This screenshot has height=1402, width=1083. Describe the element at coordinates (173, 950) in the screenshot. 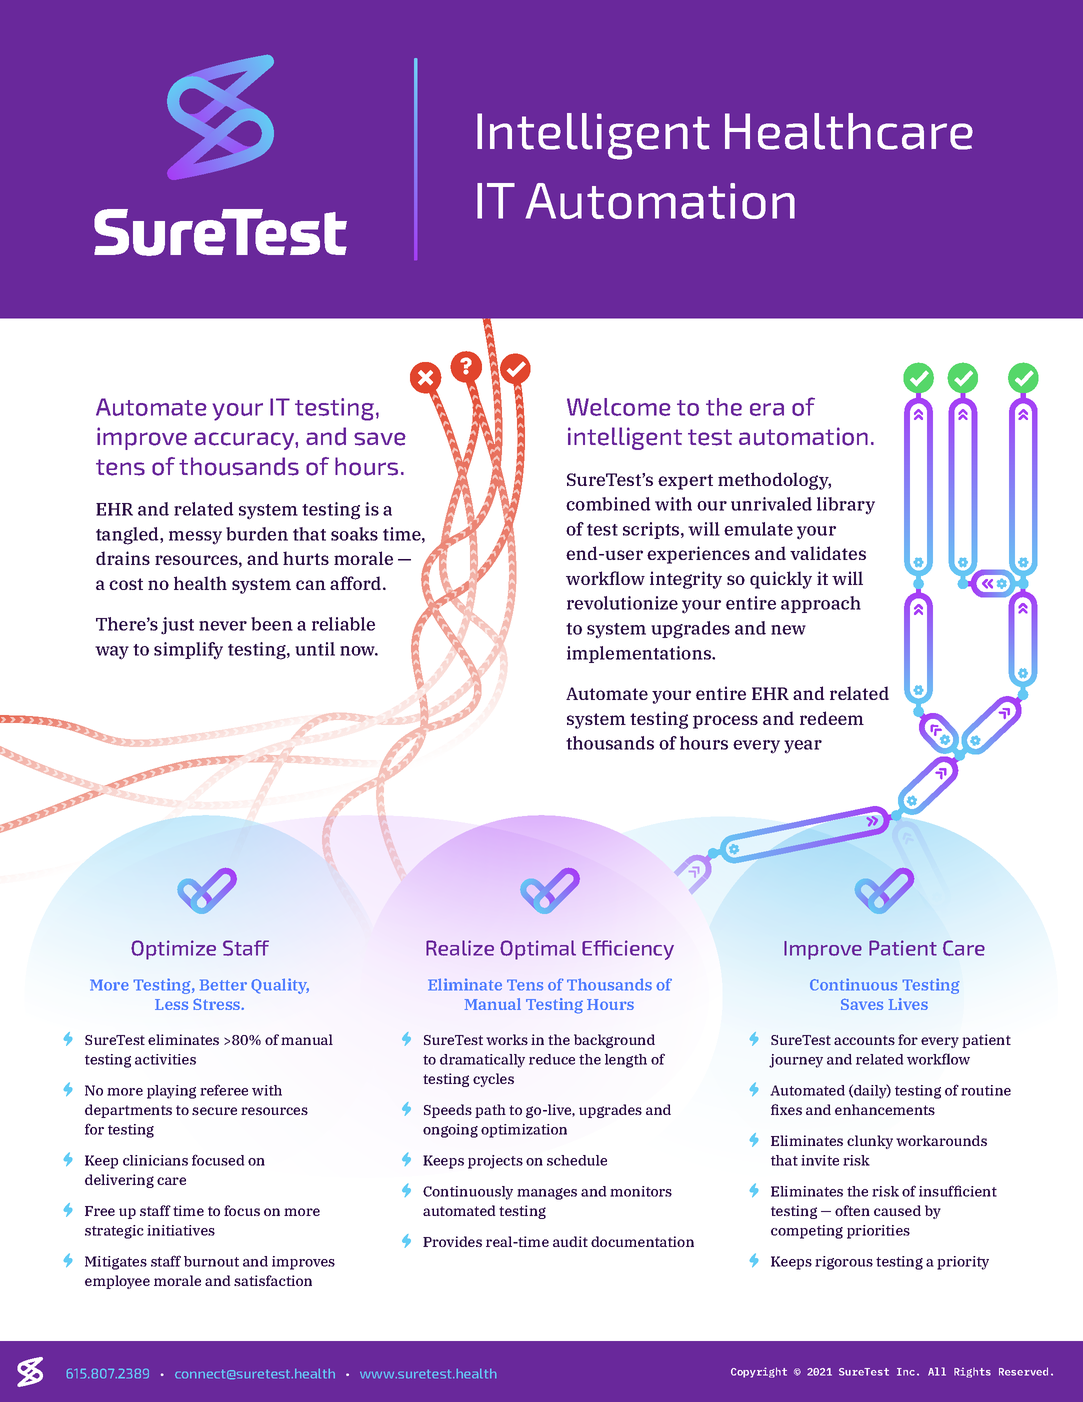

I see `Optimize` at that location.
